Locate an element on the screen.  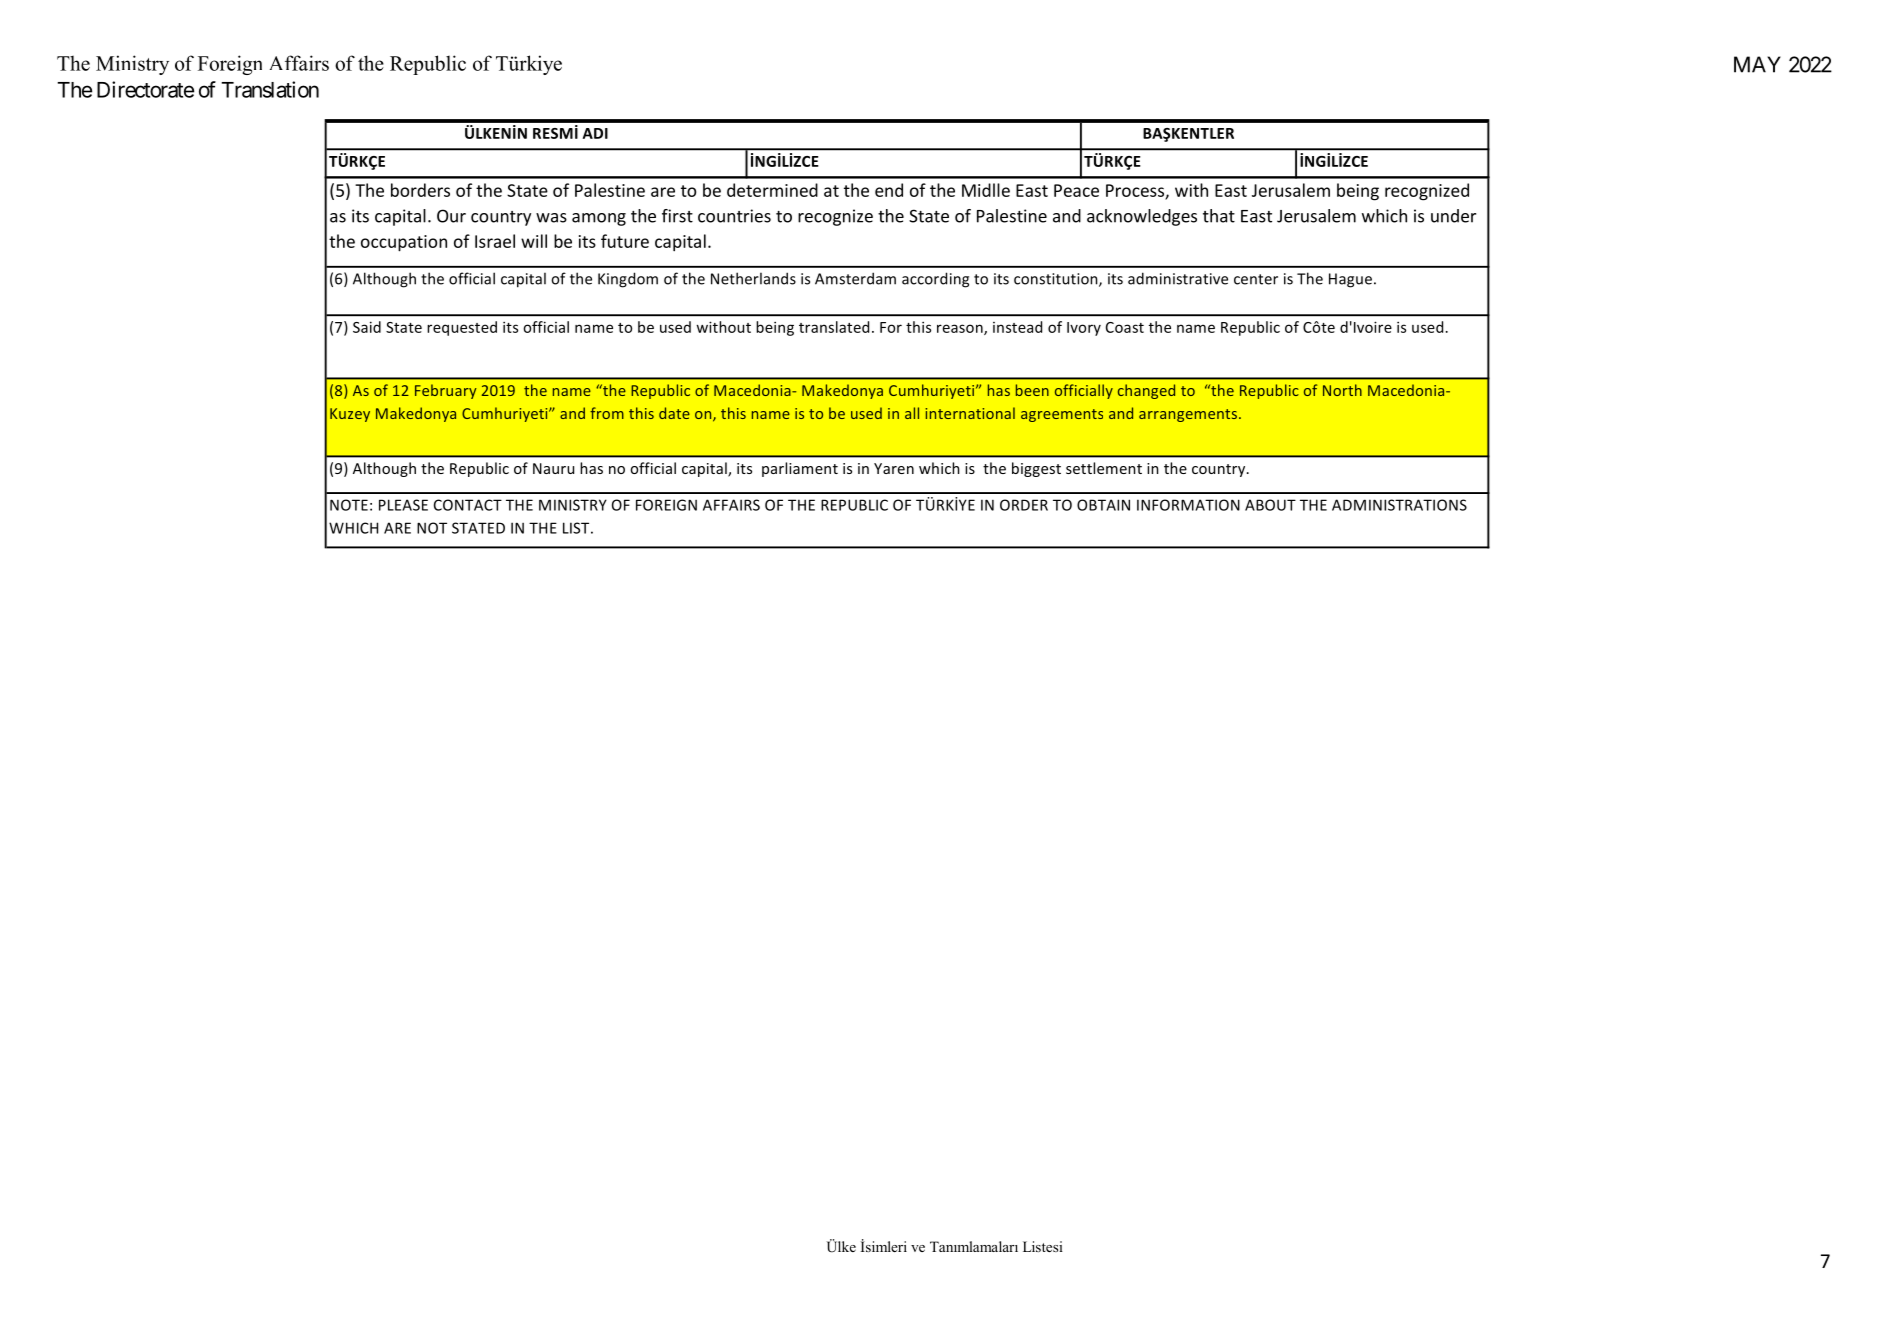
February is located at coordinates (446, 391).
